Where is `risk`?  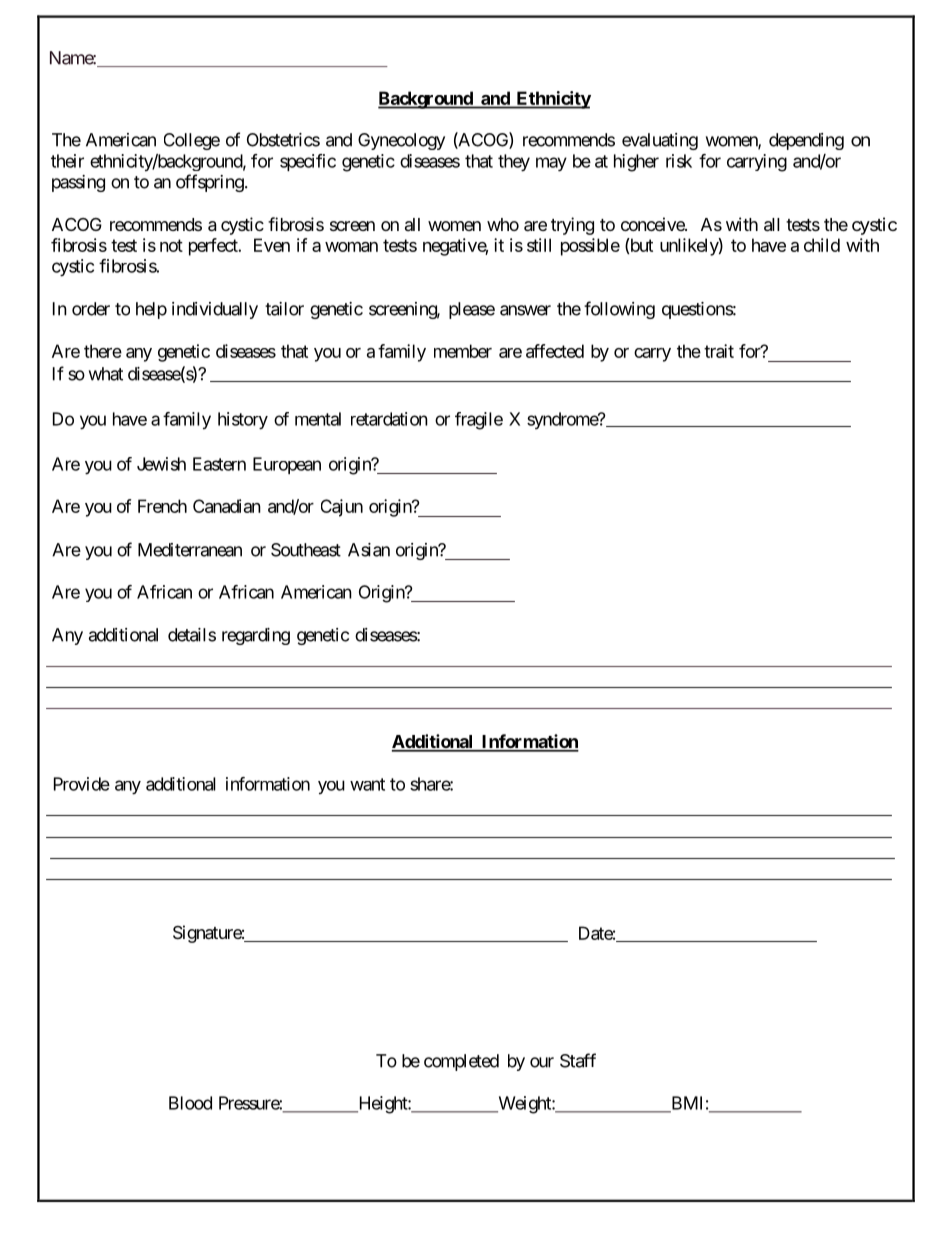 risk is located at coordinates (679, 161).
